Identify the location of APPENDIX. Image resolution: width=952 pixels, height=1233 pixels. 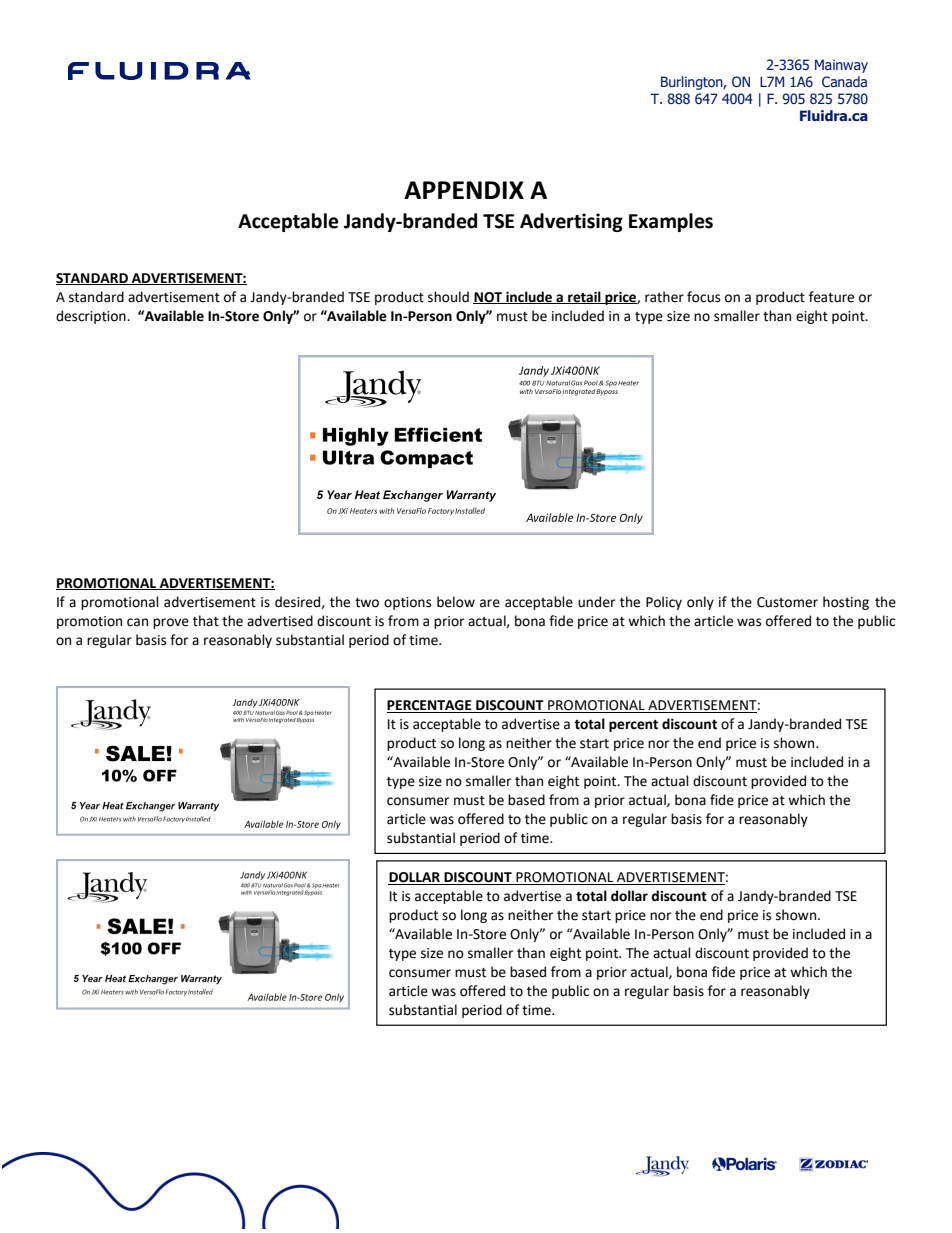
(464, 190).
